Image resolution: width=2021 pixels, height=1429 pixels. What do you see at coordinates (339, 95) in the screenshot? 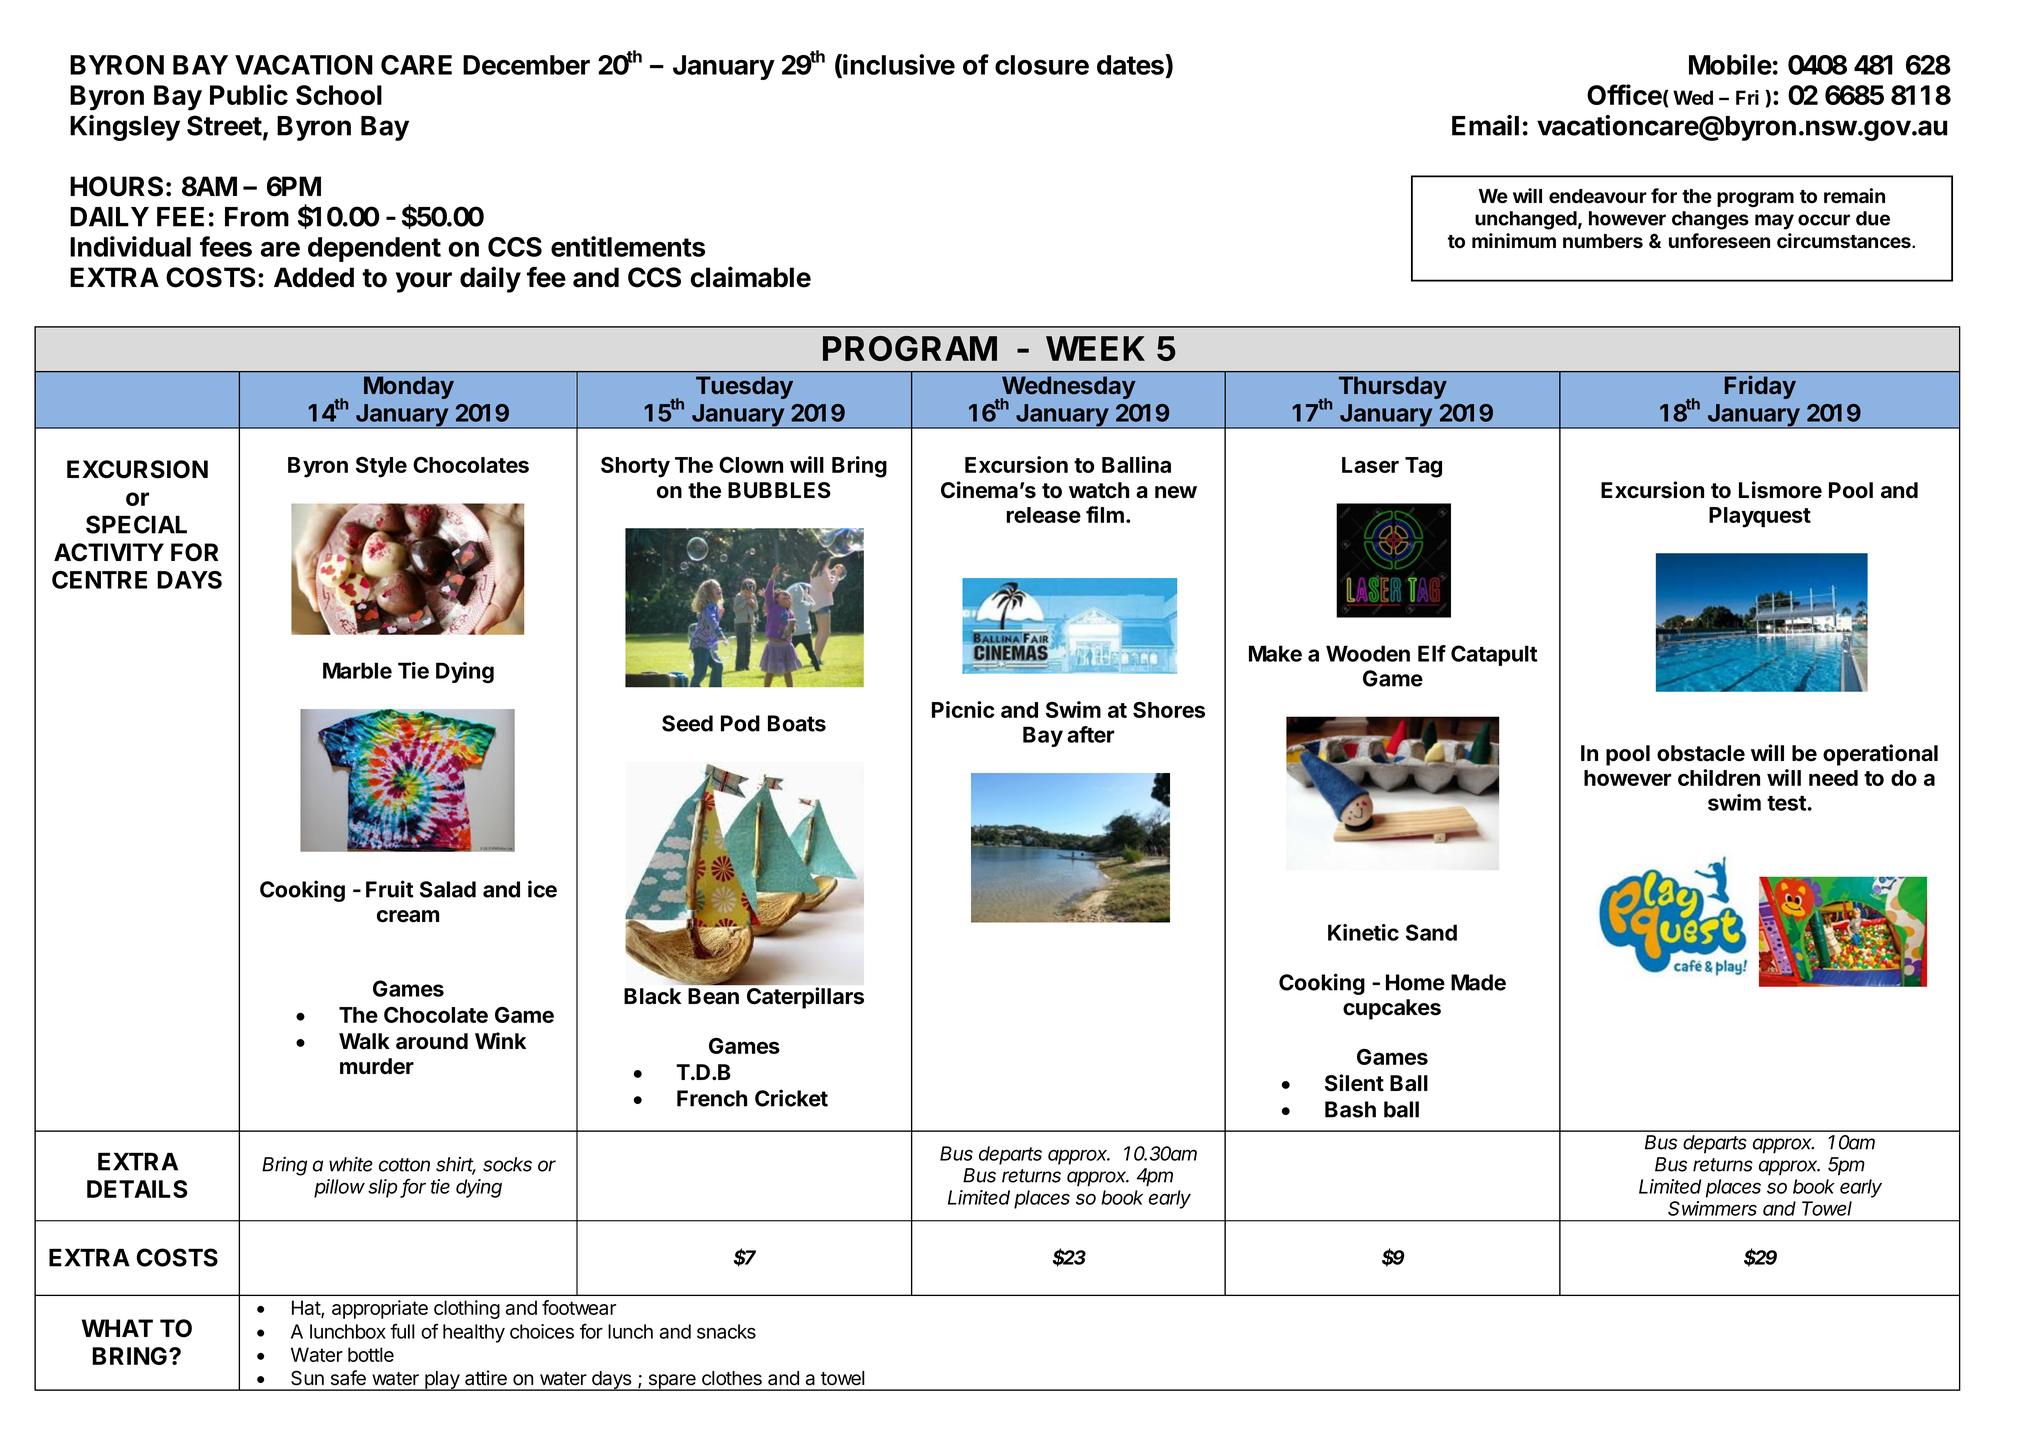
I see `School` at bounding box center [339, 95].
